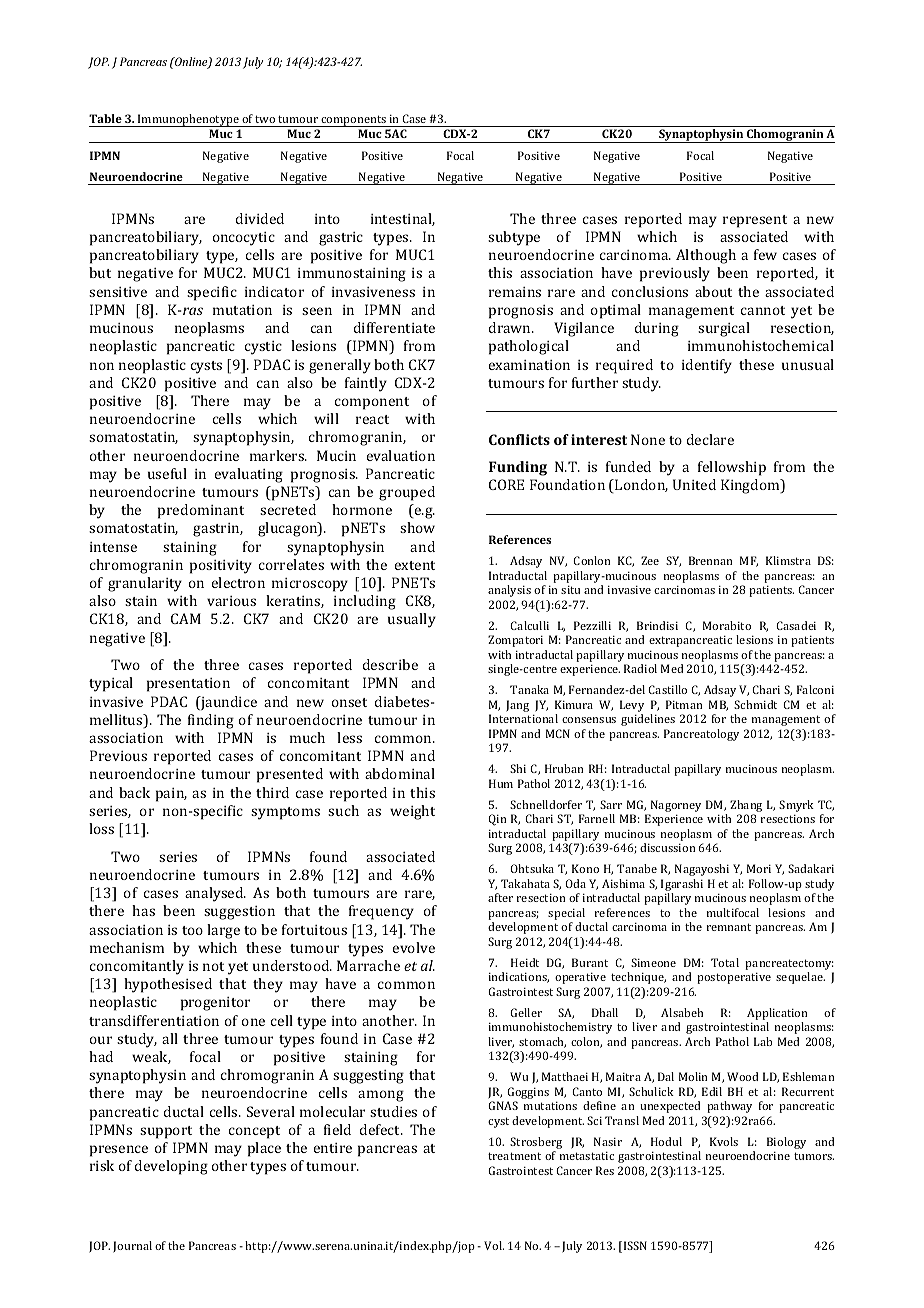  Describe the element at coordinates (755, 221) in the document. I see `represent` at that location.
